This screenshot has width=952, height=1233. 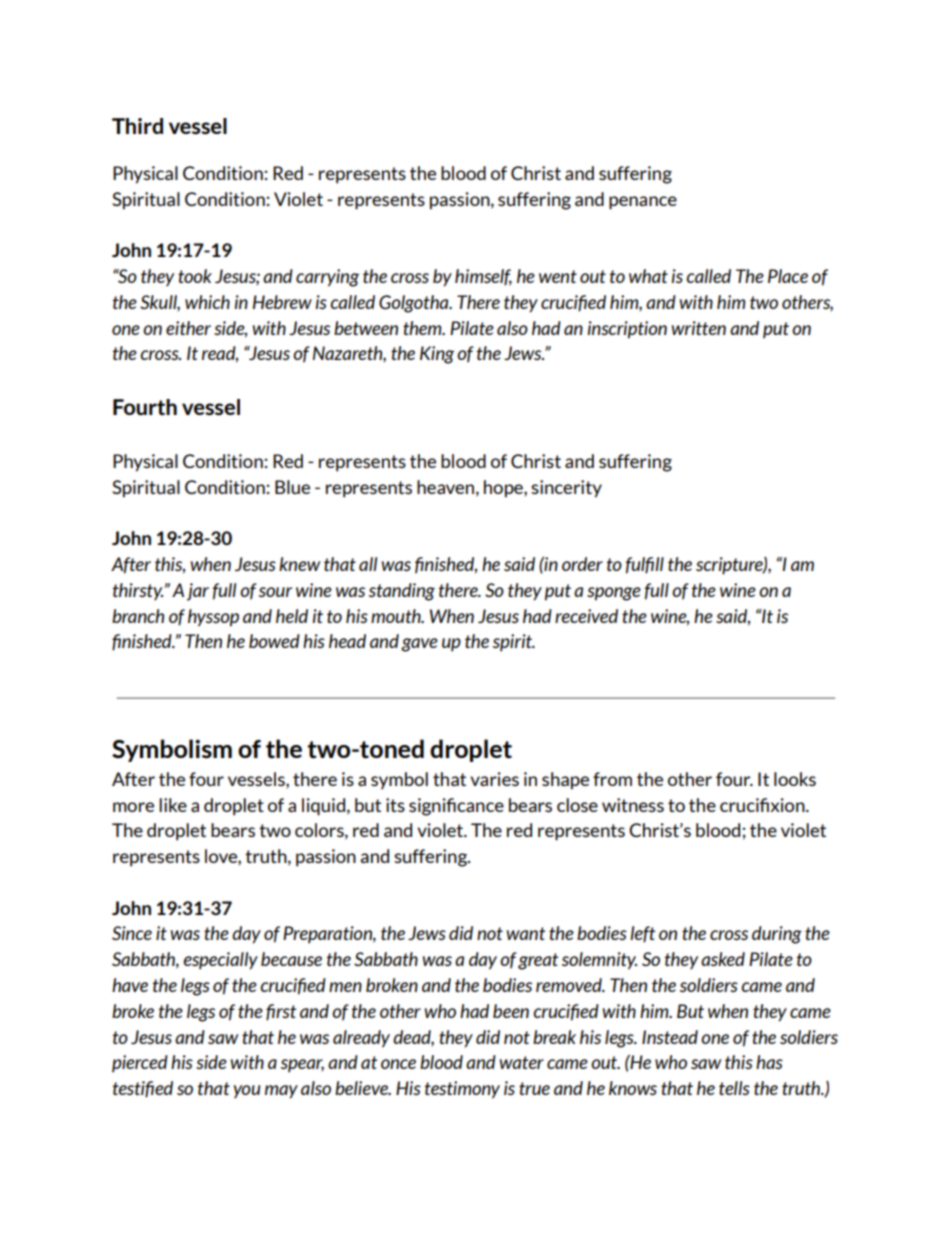 What do you see at coordinates (247, 1091) in the screenshot?
I see `you` at bounding box center [247, 1091].
